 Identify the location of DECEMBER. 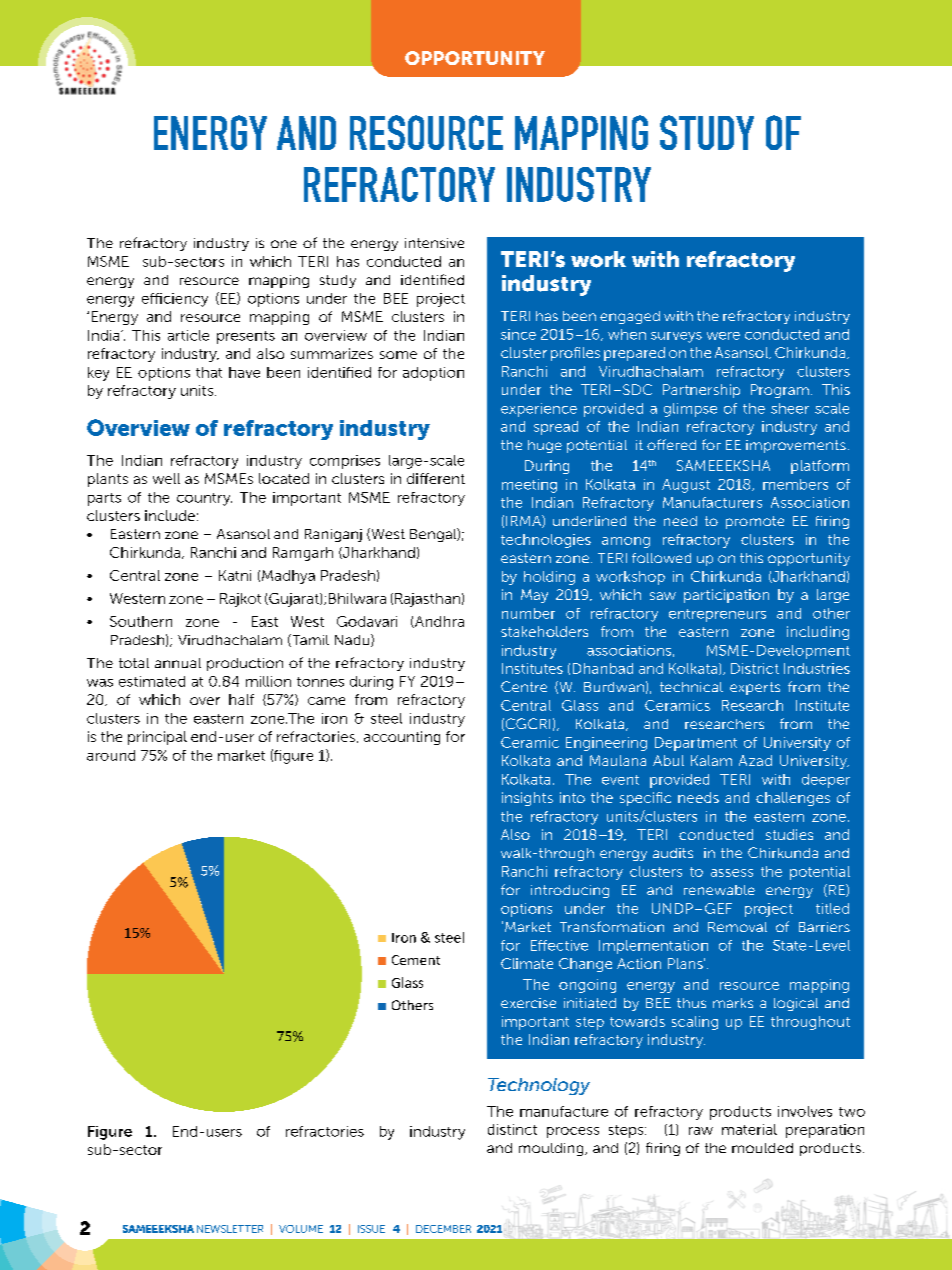
(443, 1229).
